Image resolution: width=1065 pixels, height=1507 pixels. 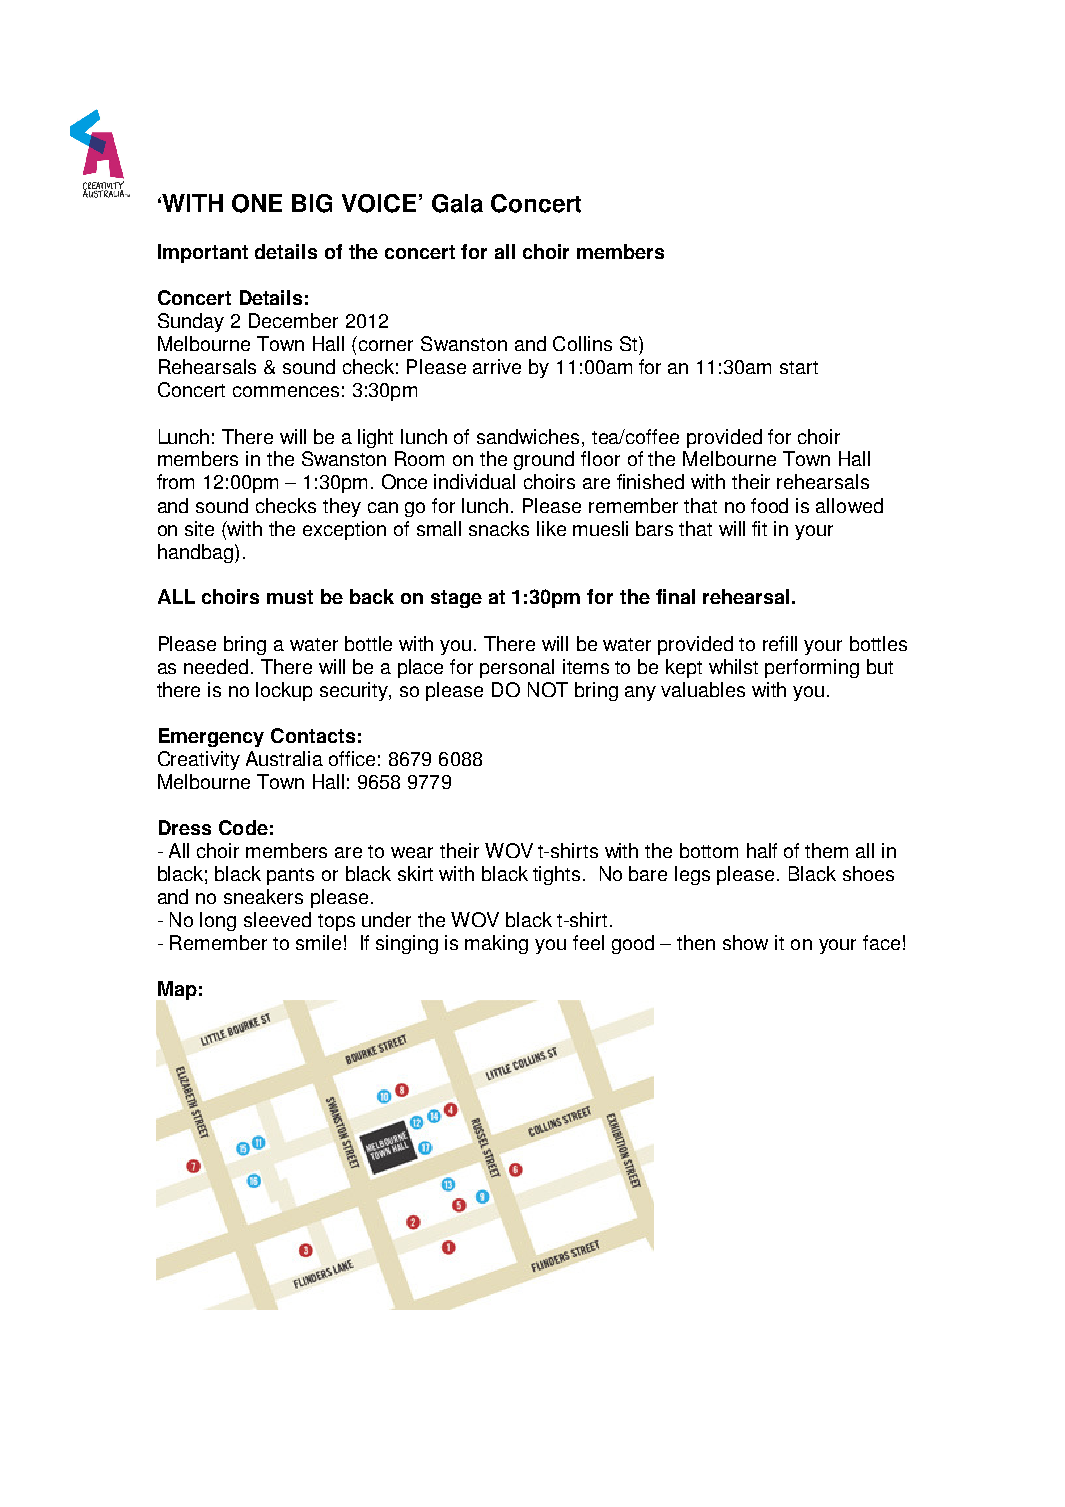 What do you see at coordinates (457, 203) in the screenshot?
I see `Gala` at bounding box center [457, 203].
